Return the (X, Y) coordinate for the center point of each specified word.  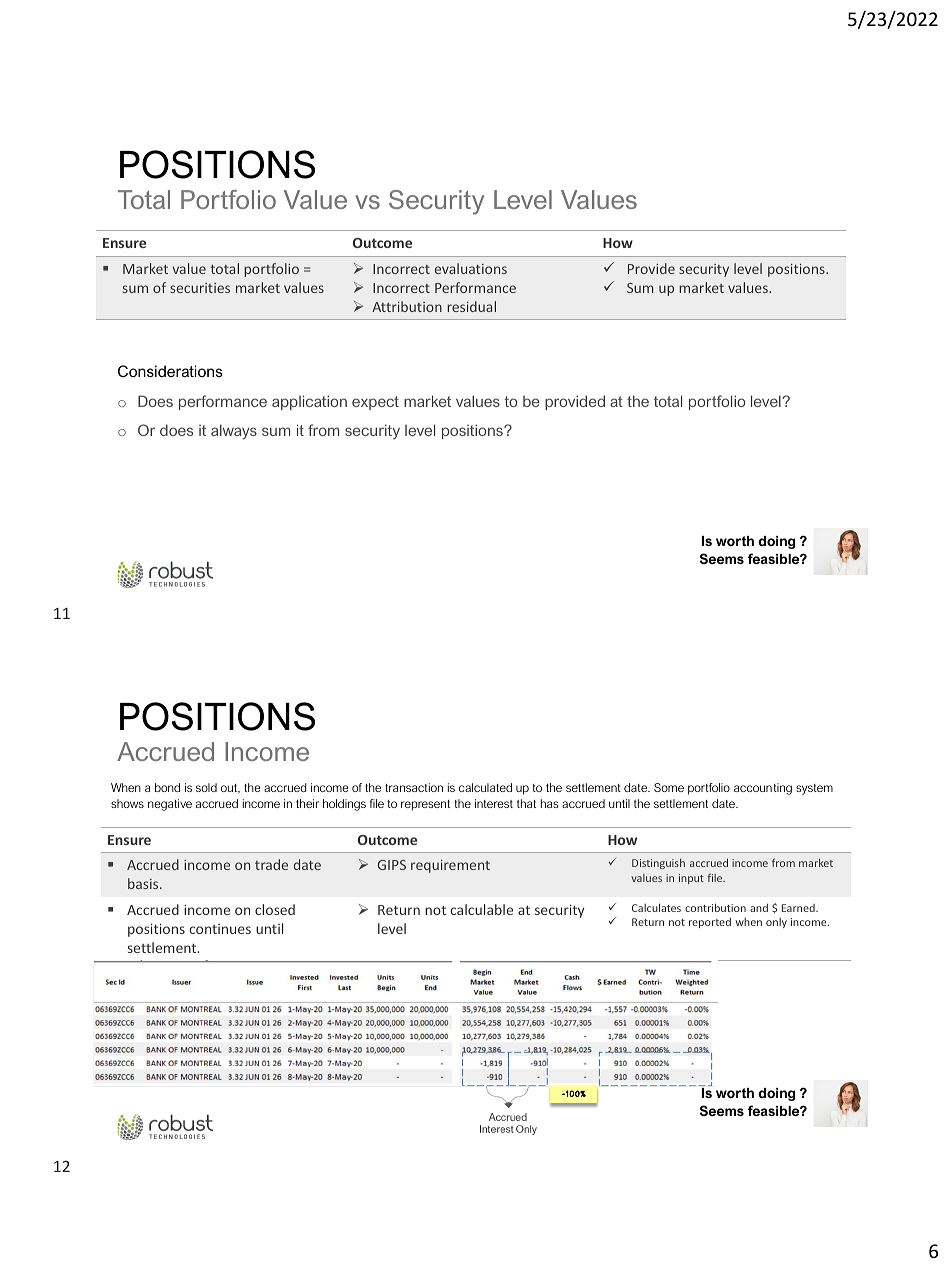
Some (669, 787)
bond (167, 787)
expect (375, 403)
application (309, 402)
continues (220, 929)
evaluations (471, 268)
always (234, 432)
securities (200, 288)
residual (471, 306)
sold (206, 787)
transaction (414, 787)
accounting (763, 789)
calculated (485, 787)
